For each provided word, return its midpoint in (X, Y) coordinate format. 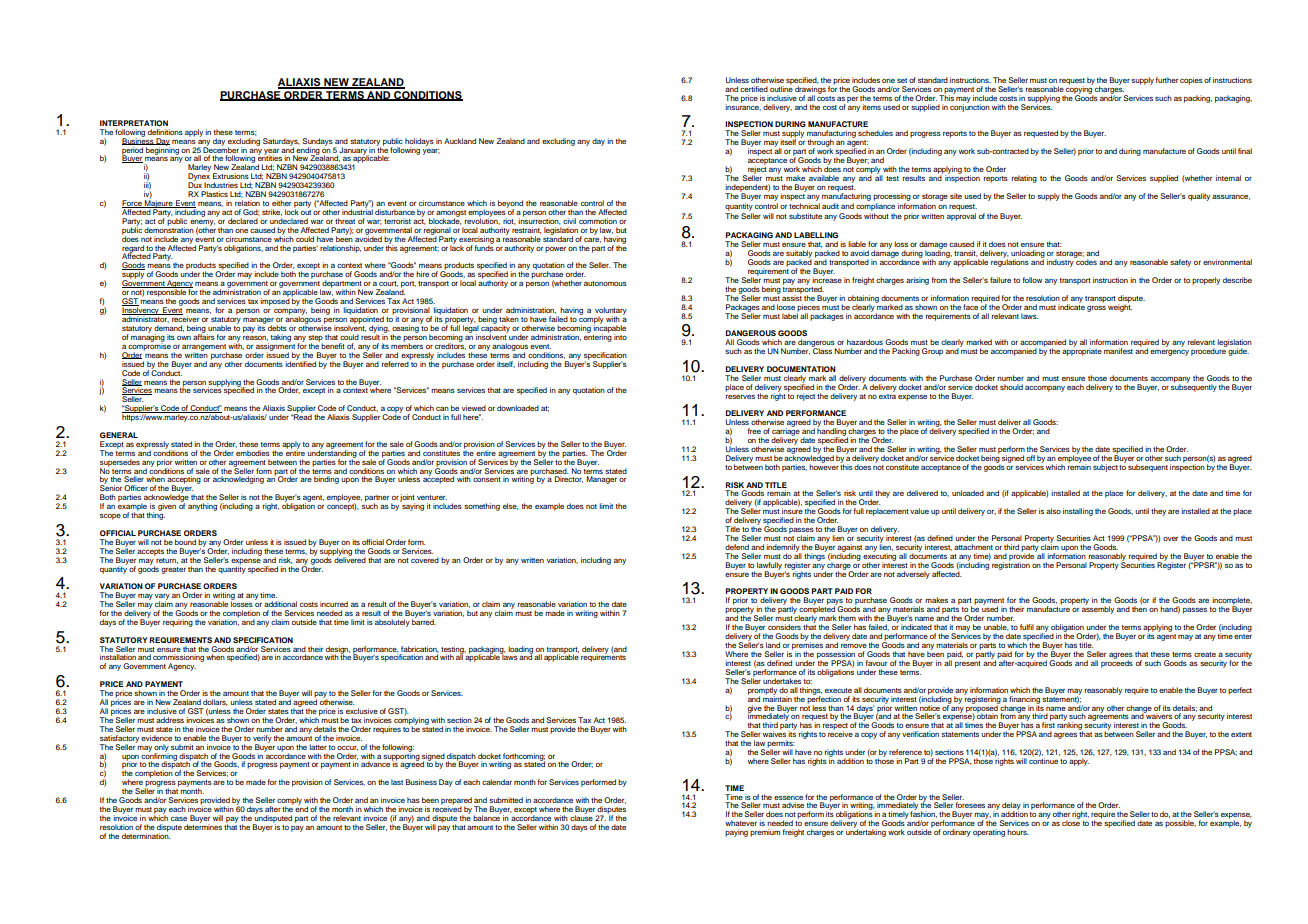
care (592, 240)
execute (838, 690)
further (1167, 80)
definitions (165, 132)
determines (203, 826)
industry (1061, 262)
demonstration (169, 229)
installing (1078, 512)
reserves (740, 397)
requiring (178, 623)
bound (185, 542)
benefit (333, 346)
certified (754, 89)
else (511, 506)
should (1011, 387)
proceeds (1117, 663)
